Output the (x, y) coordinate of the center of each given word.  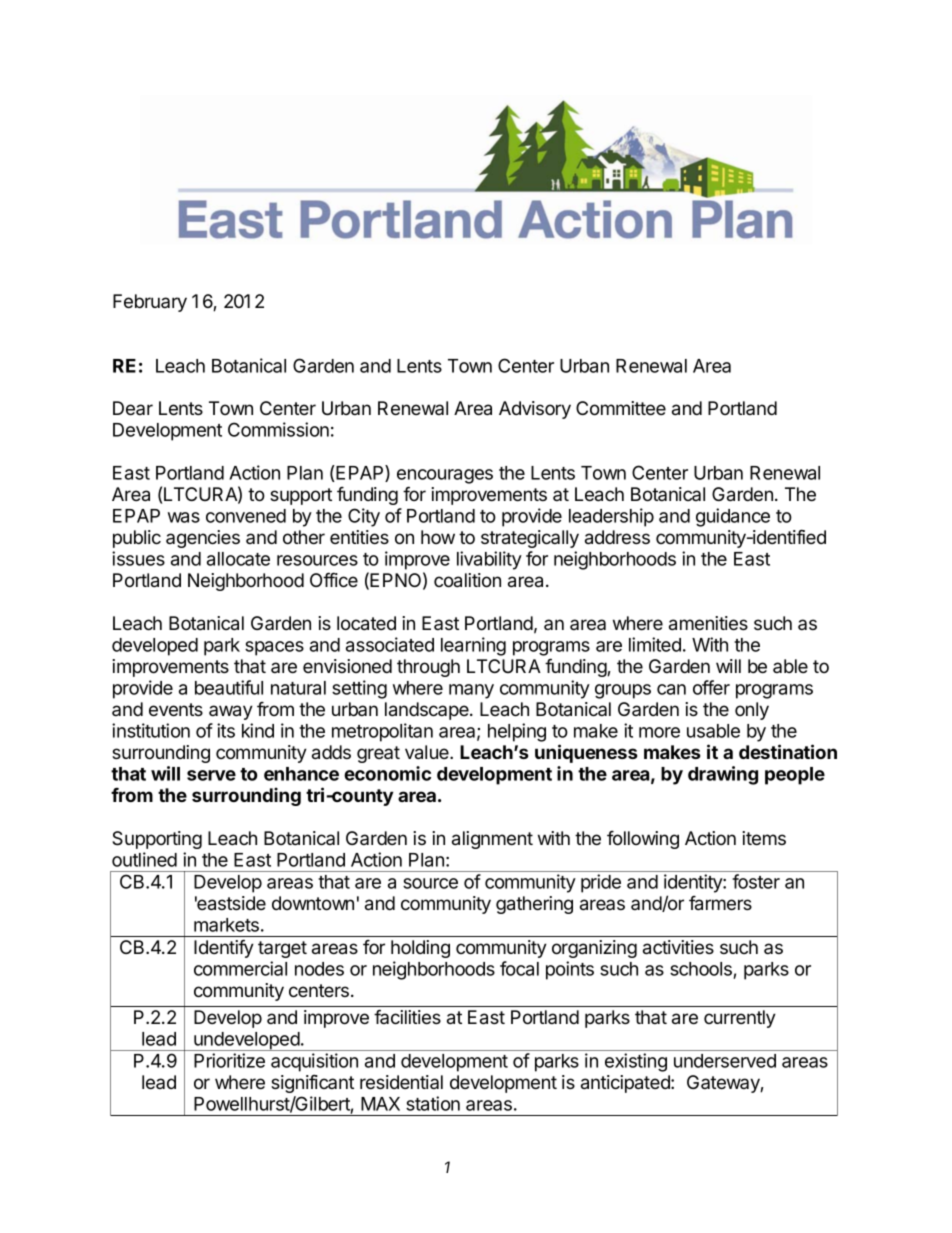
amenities (708, 623)
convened (246, 516)
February (150, 303)
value (428, 752)
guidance (733, 517)
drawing (723, 775)
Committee (621, 408)
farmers (720, 903)
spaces (274, 648)
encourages (445, 476)
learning (473, 646)
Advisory (535, 410)
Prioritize (229, 1060)
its (226, 730)
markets (226, 925)
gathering (534, 905)
